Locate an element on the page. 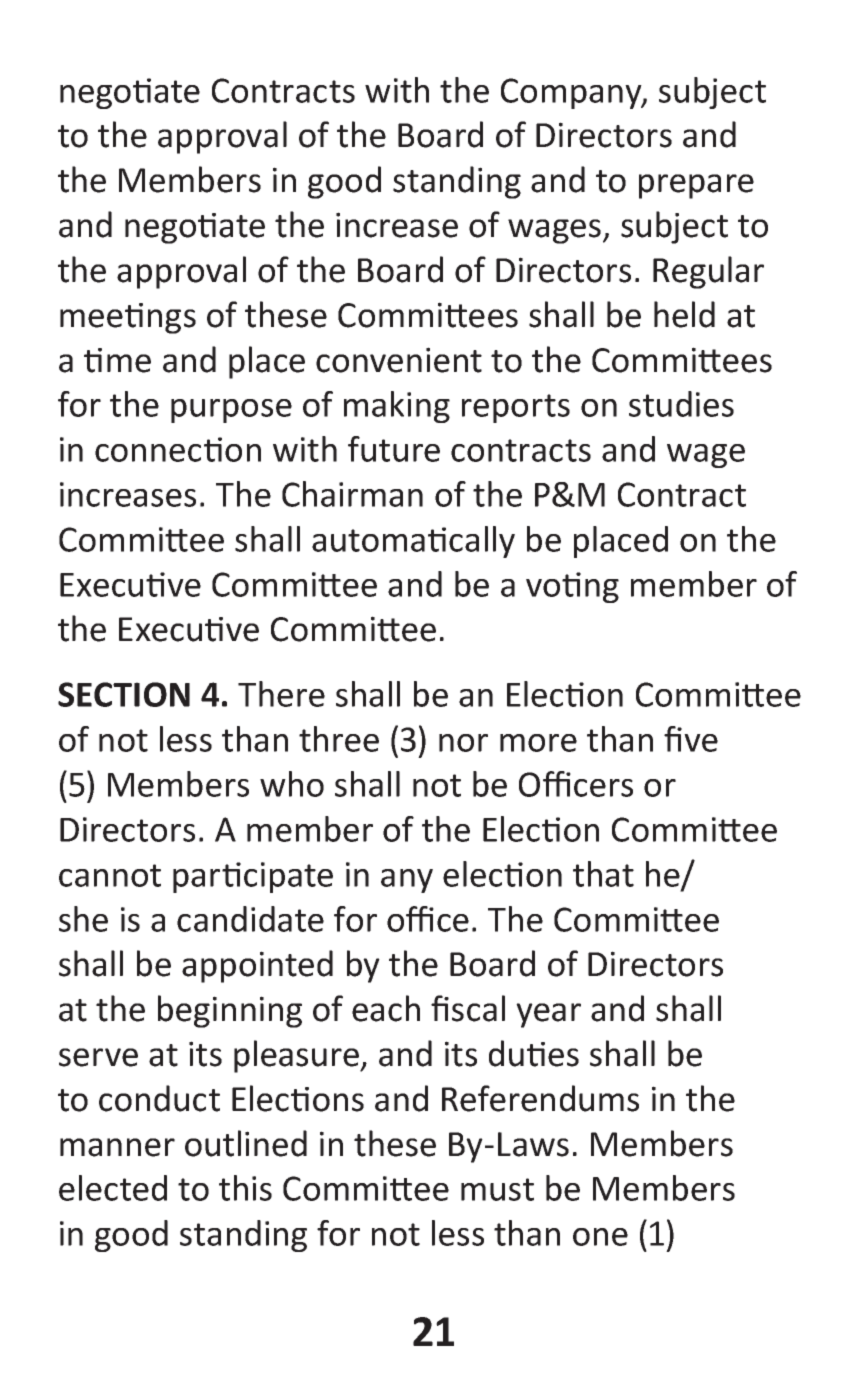 The height and width of the page is (1389, 868). meetings is located at coordinates (128, 318).
